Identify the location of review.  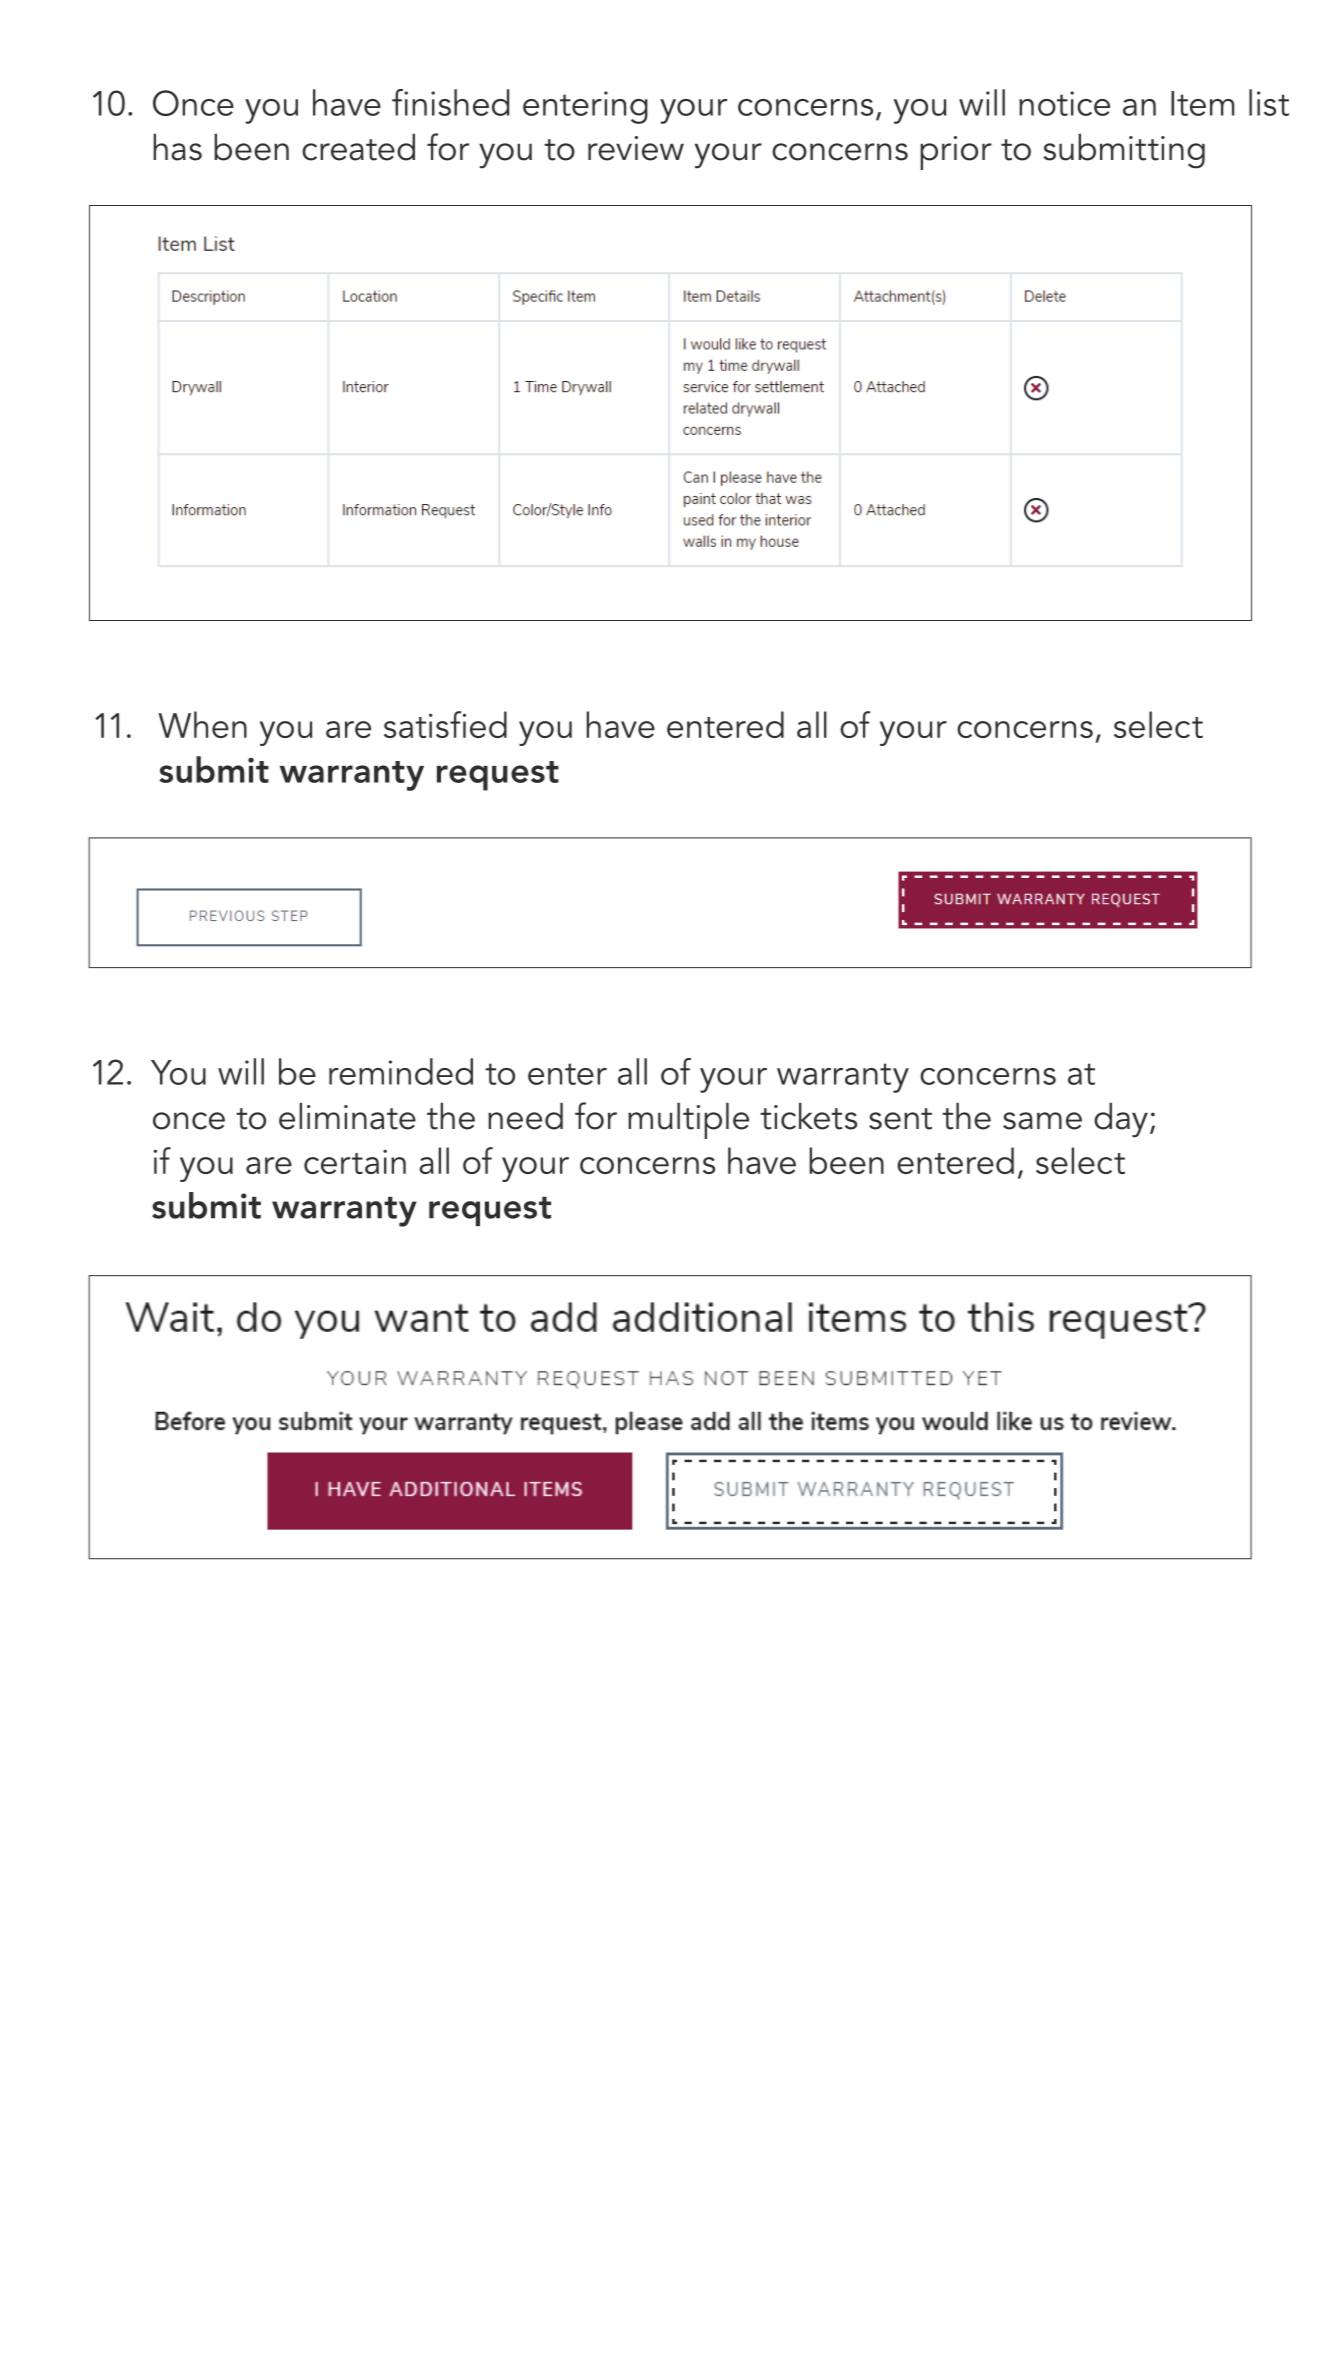
(636, 148).
